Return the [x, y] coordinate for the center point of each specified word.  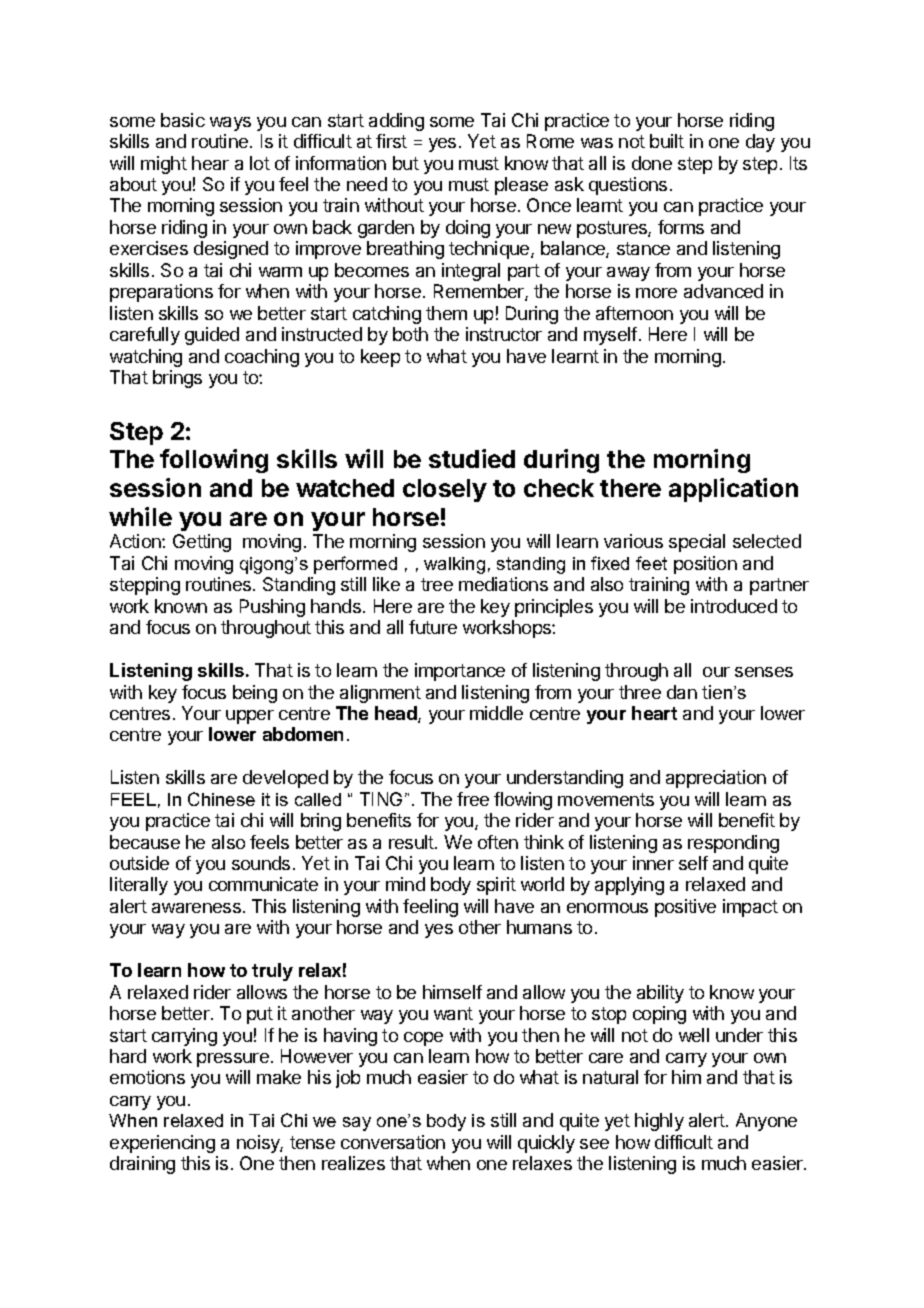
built [667, 141]
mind [405, 884]
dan [682, 692]
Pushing [272, 608]
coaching [262, 358]
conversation [393, 1142]
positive [685, 908]
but [406, 163]
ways [230, 124]
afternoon [634, 313]
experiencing [162, 1144]
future [433, 627]
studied [472, 458]
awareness [196, 908]
